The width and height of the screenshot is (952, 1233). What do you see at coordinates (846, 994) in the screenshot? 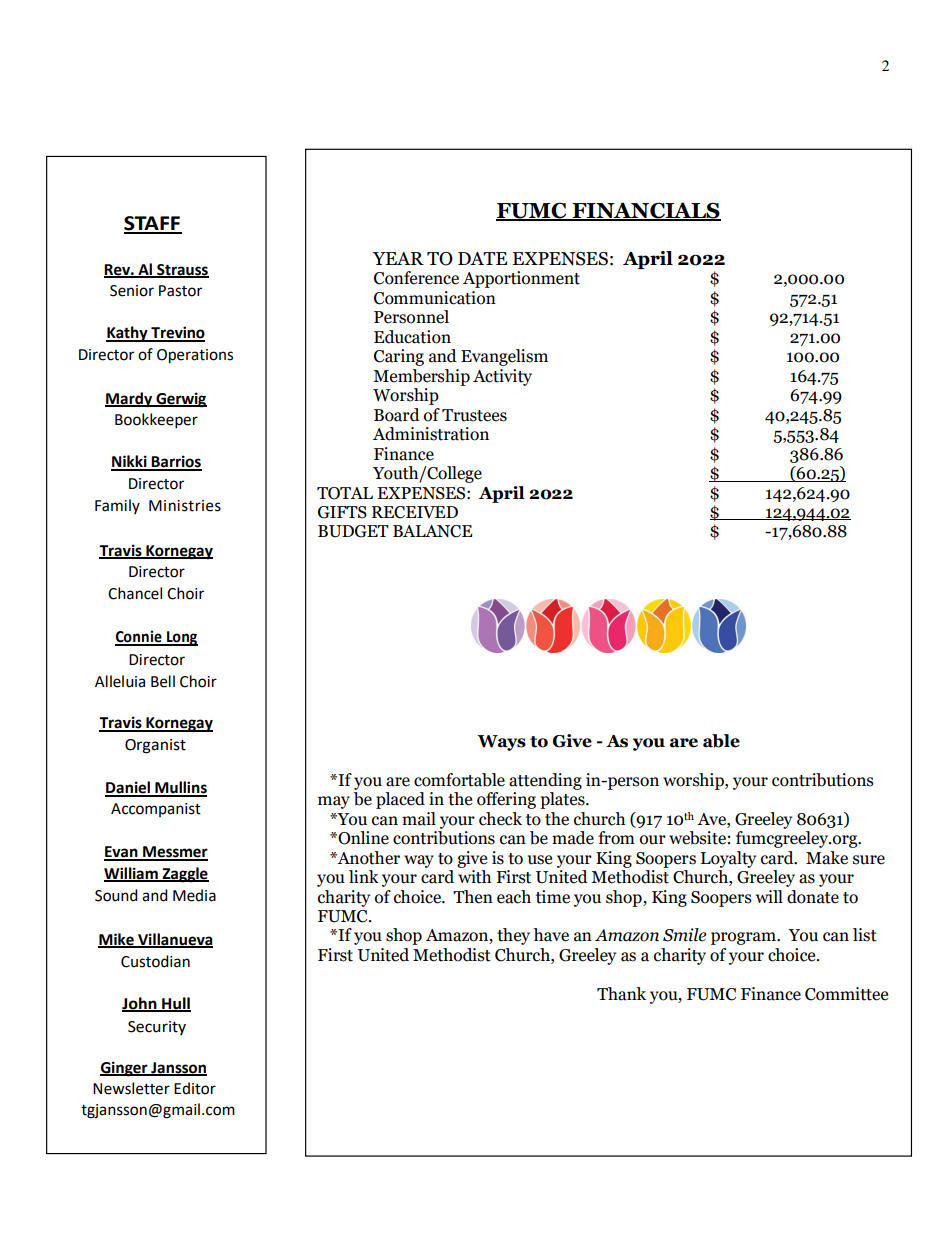
I see `Committee` at bounding box center [846, 994].
